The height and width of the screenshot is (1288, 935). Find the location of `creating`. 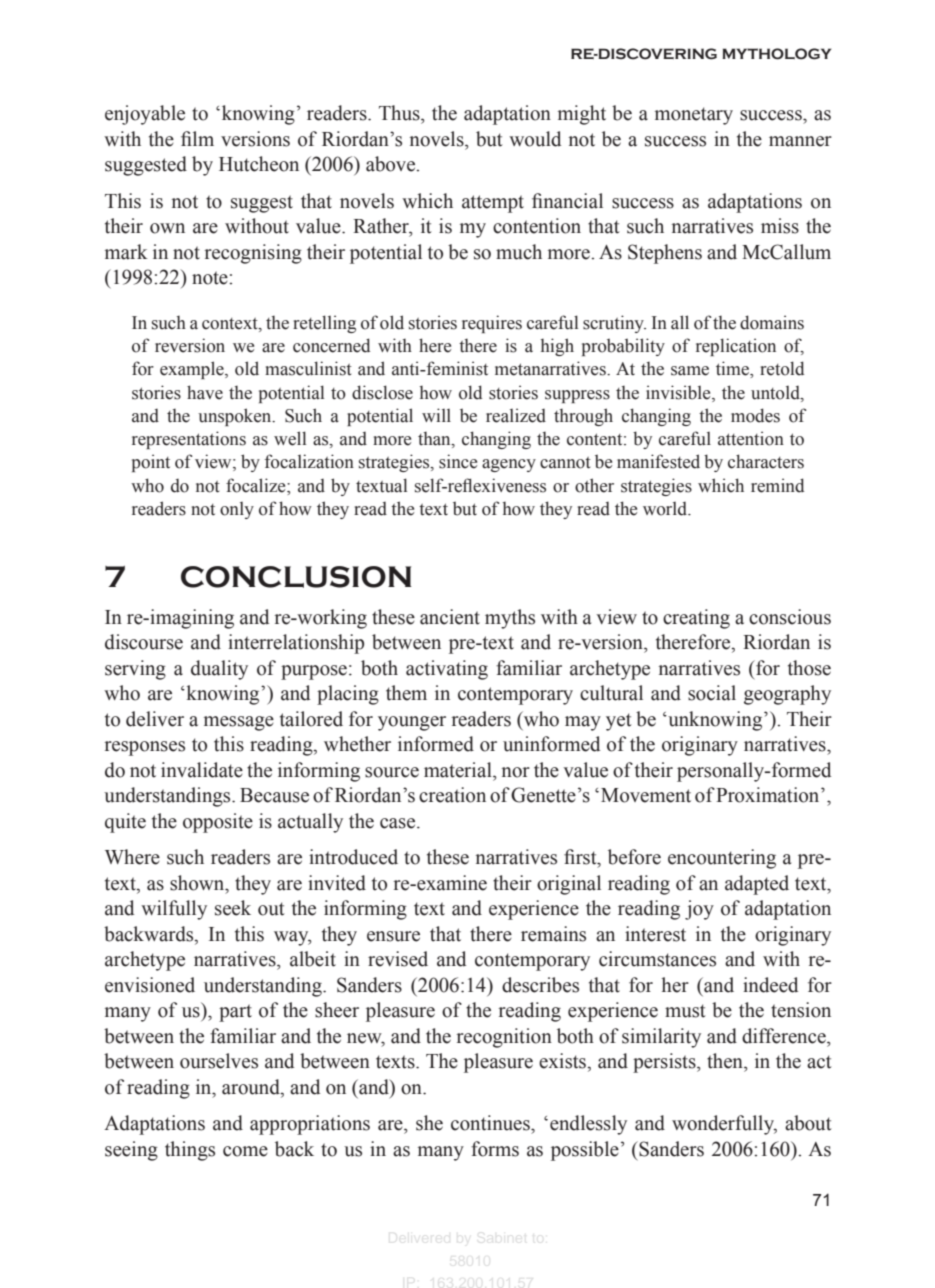

creating is located at coordinates (696, 619).
